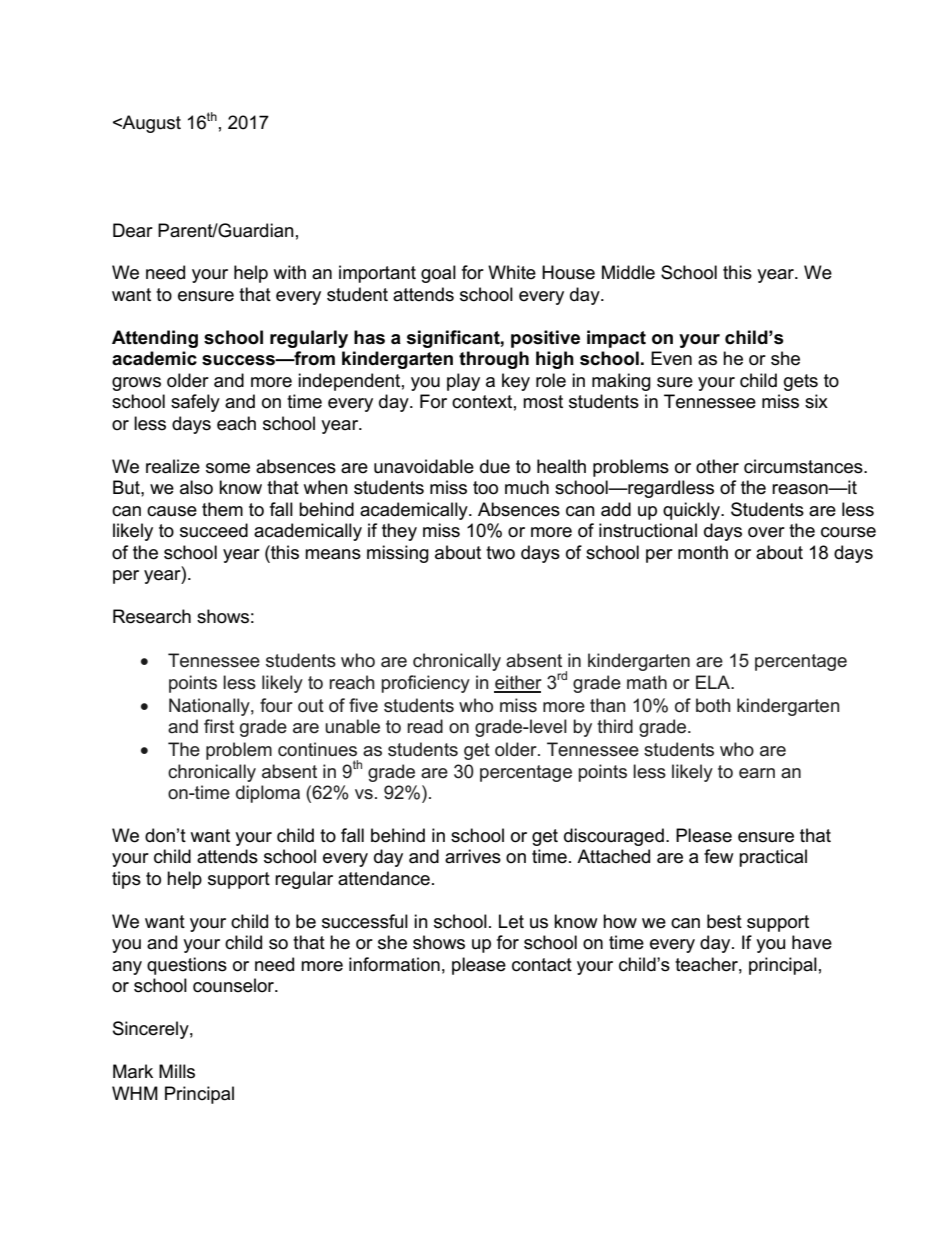 This document has width=952, height=1233. What do you see at coordinates (518, 683) in the document?
I see `either` at bounding box center [518, 683].
